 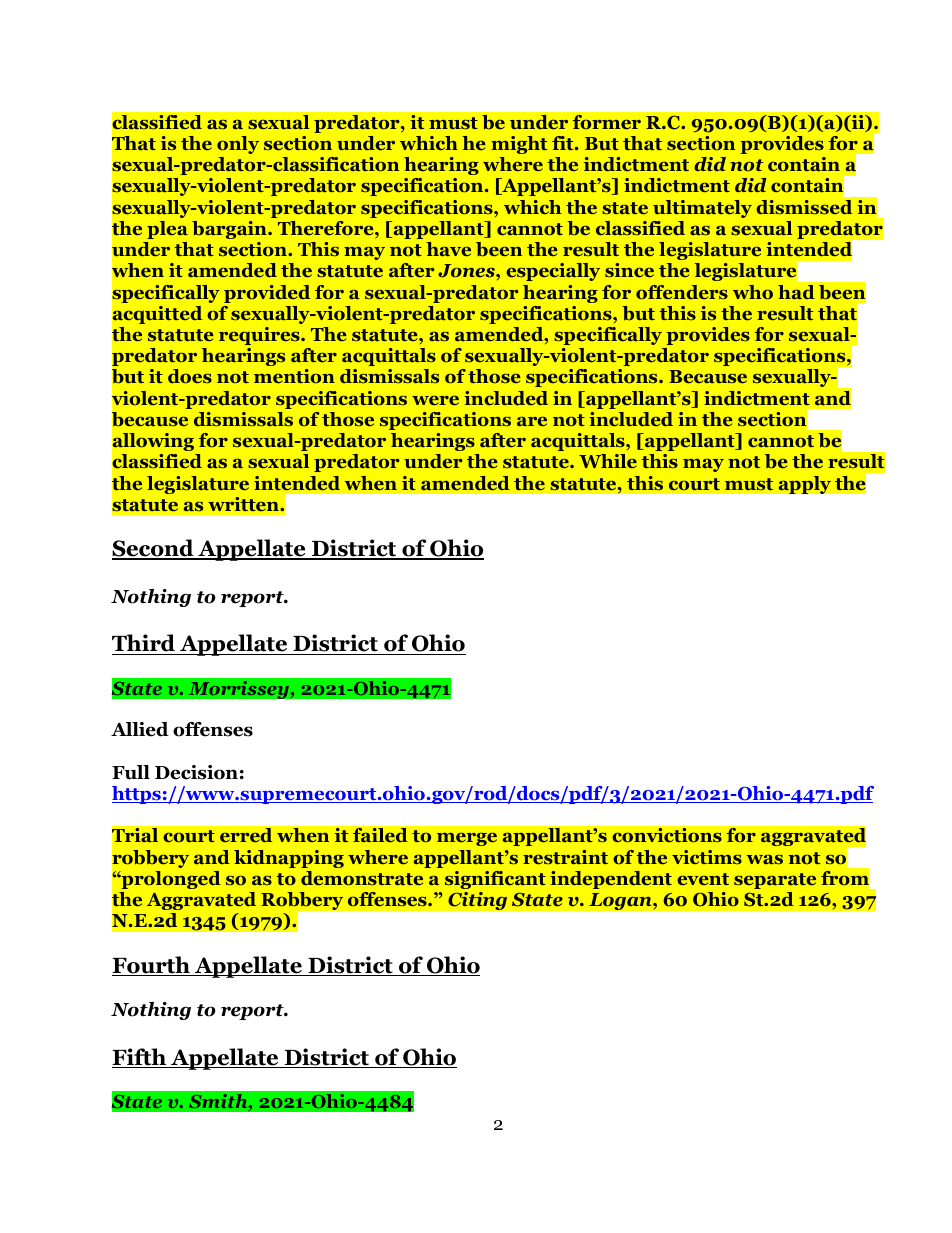 What do you see at coordinates (140, 1058) in the page?
I see `Fifth` at bounding box center [140, 1058].
